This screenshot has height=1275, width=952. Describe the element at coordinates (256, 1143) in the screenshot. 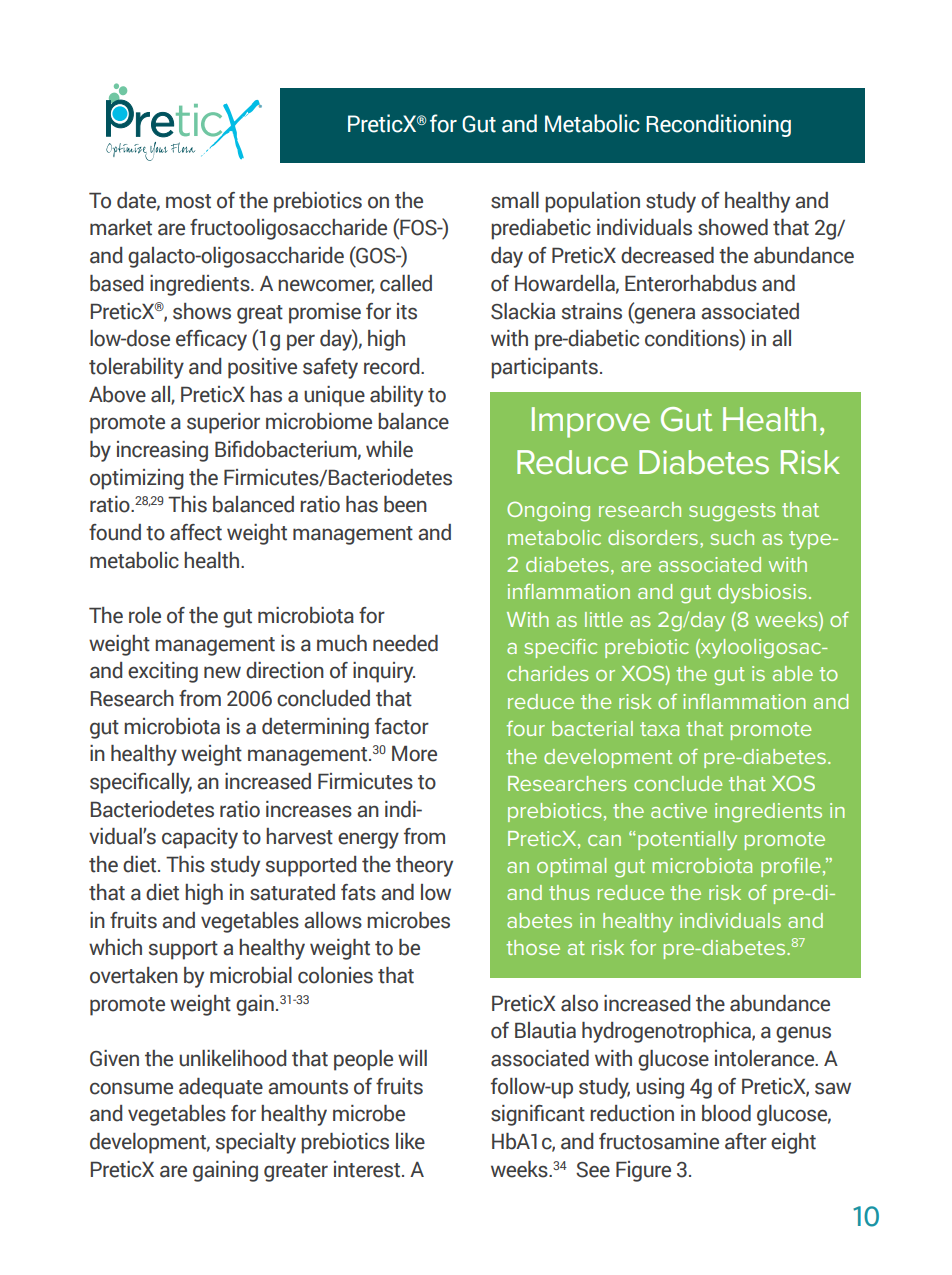

I see `specialty` at that location.
